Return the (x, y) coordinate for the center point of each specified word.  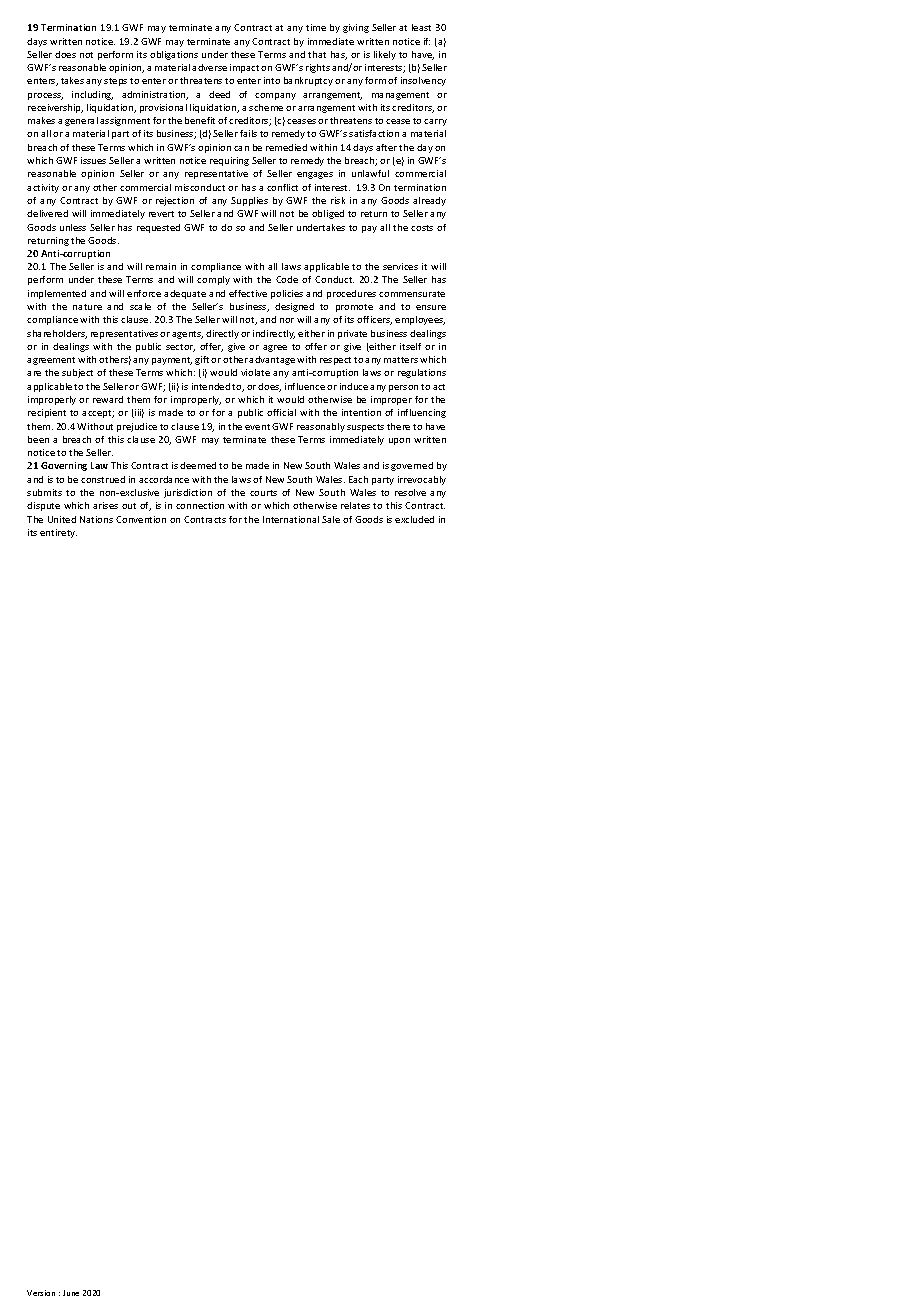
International (291, 519)
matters (401, 360)
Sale (331, 519)
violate (255, 372)
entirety (58, 533)
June (71, 1293)
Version (41, 1293)
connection (200, 505)
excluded (414, 519)
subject (77, 373)
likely (385, 55)
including (92, 95)
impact (244, 68)
